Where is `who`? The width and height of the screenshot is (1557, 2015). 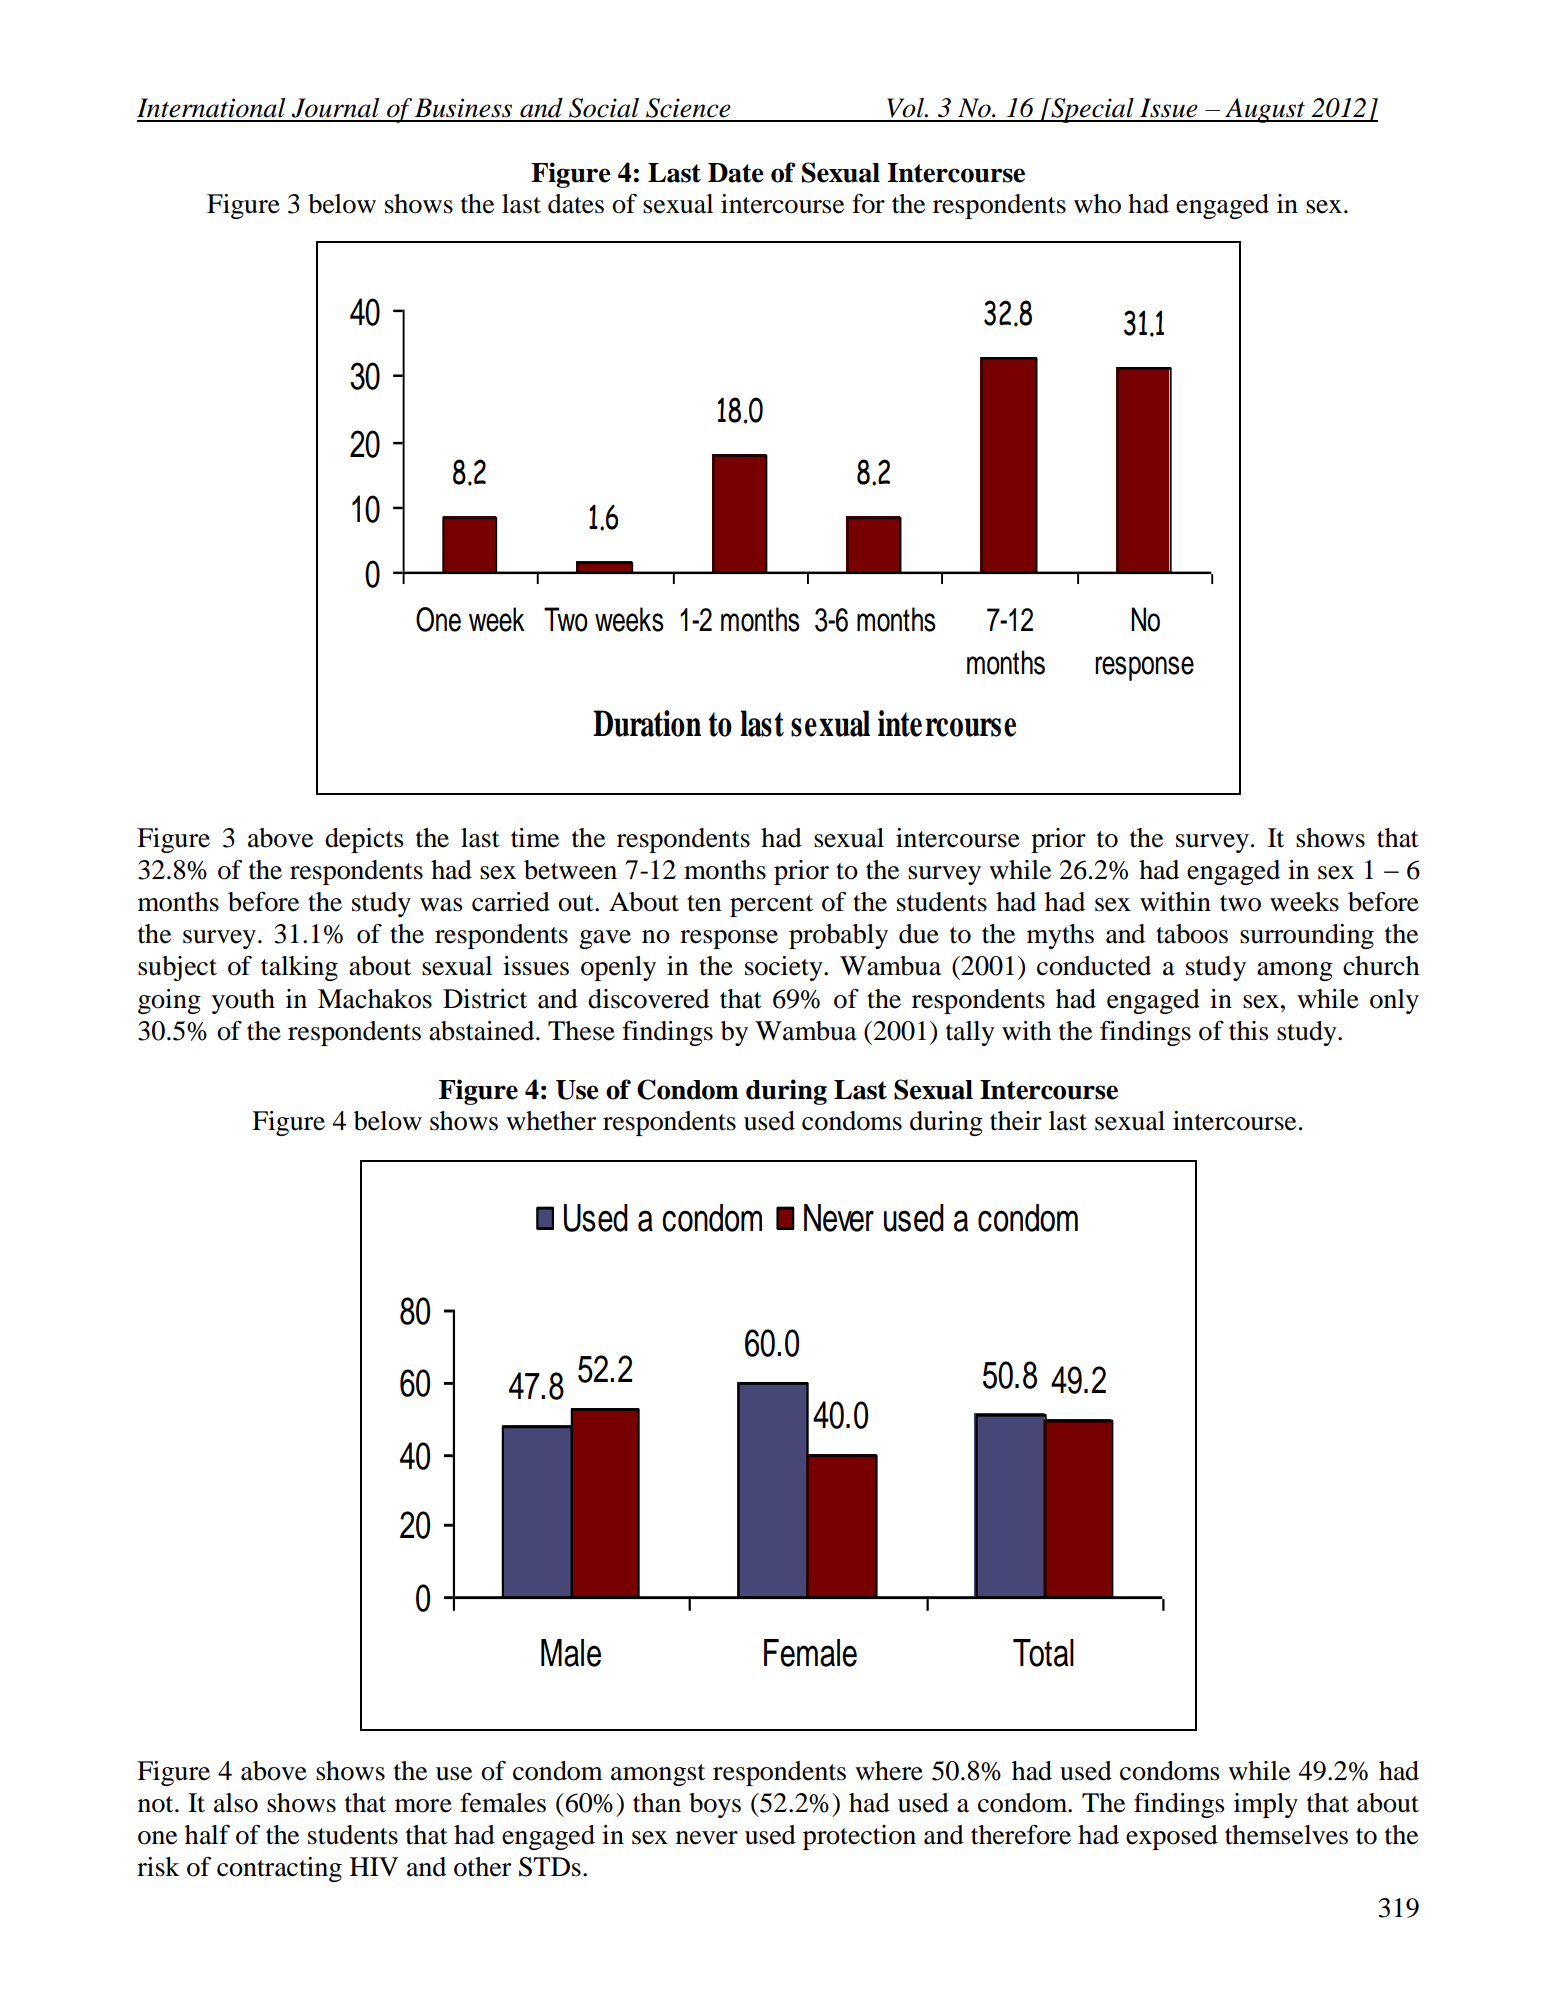
who is located at coordinates (1097, 204).
